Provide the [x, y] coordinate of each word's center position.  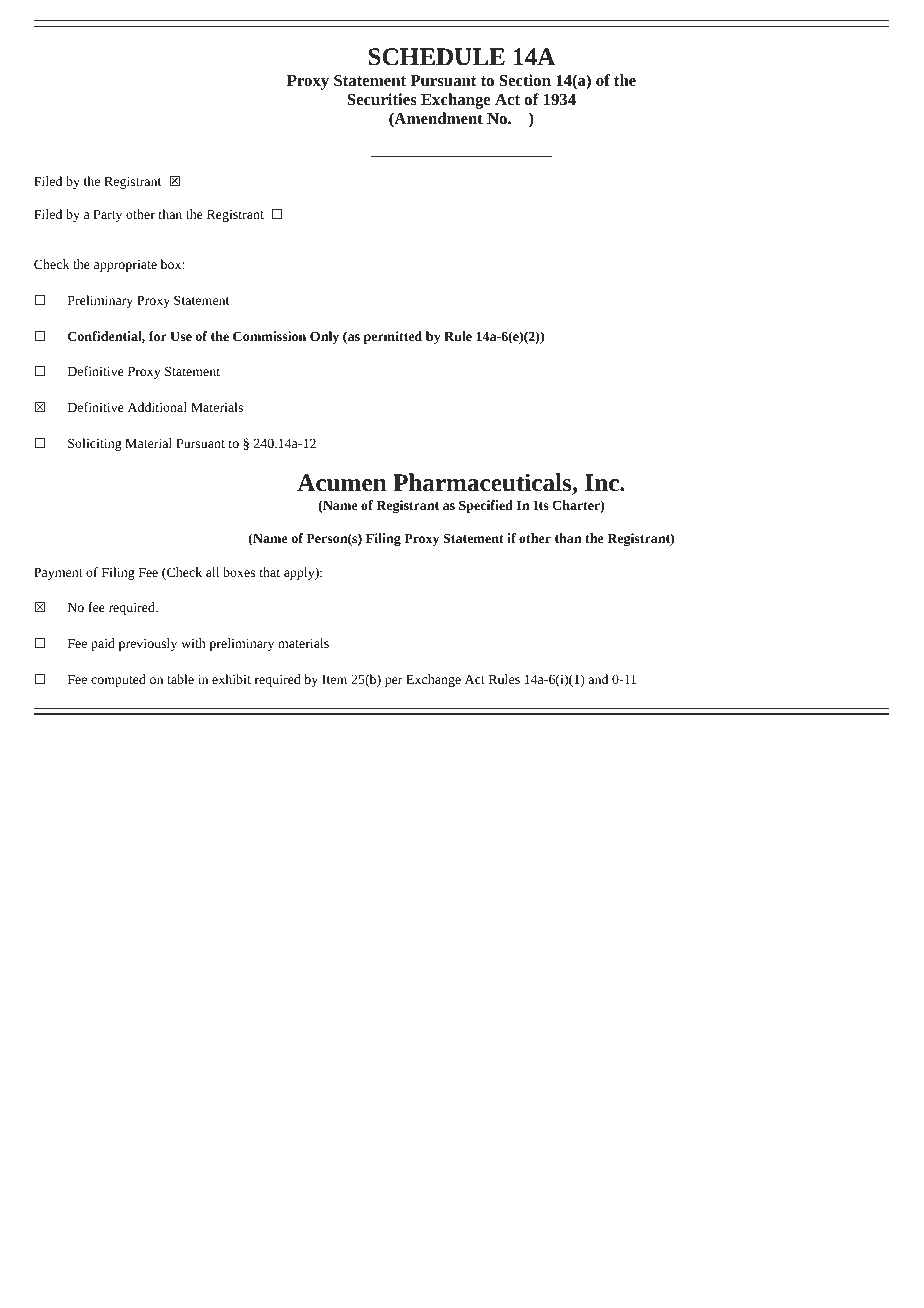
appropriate [125, 266]
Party [107, 216]
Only [324, 337]
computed [118, 680]
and [598, 679]
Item [334, 679]
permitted [393, 337]
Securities [382, 99]
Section [525, 80]
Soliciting [95, 444]
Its [541, 505]
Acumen [342, 483]
